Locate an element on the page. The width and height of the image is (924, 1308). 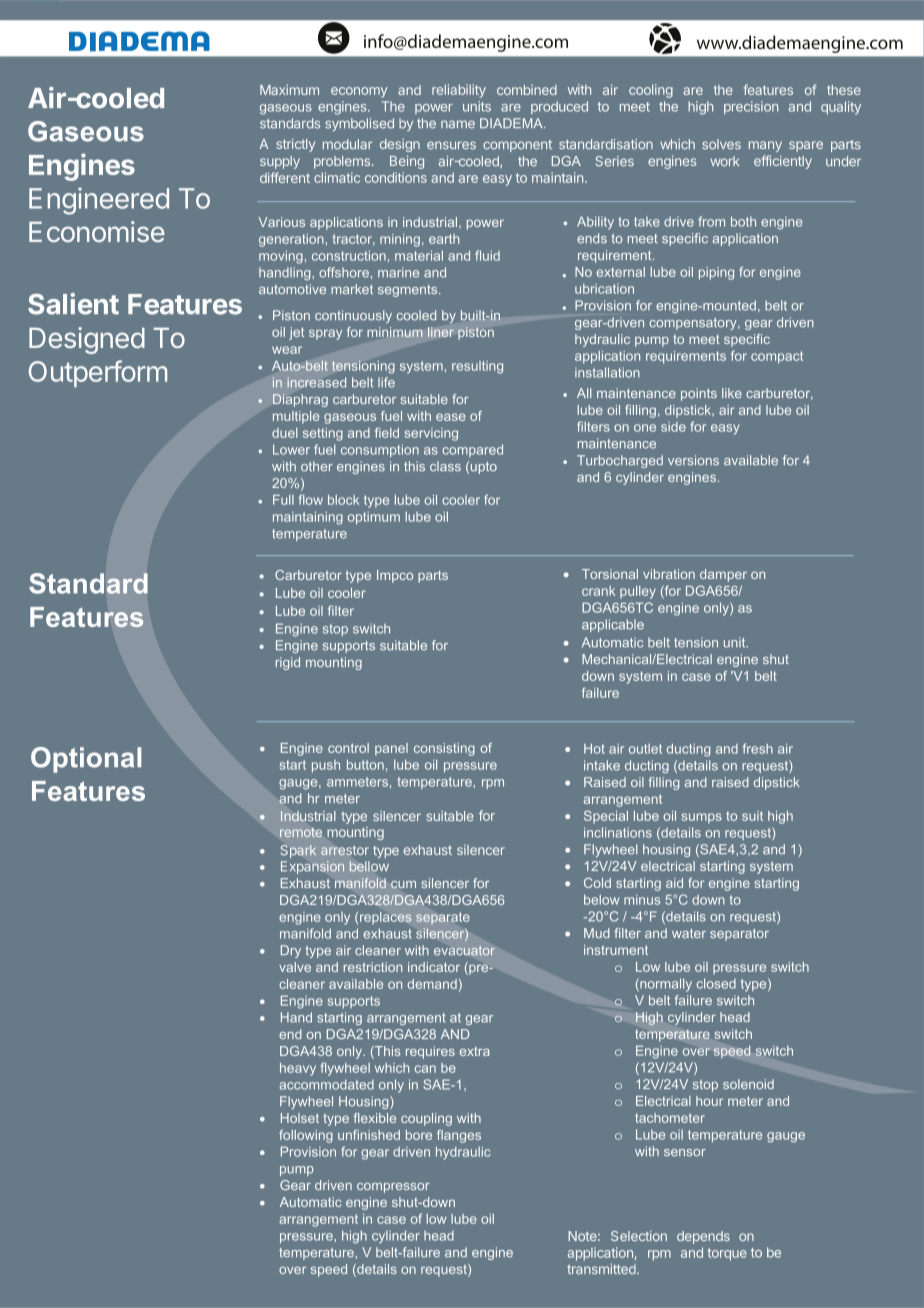
following is located at coordinates (306, 1136).
